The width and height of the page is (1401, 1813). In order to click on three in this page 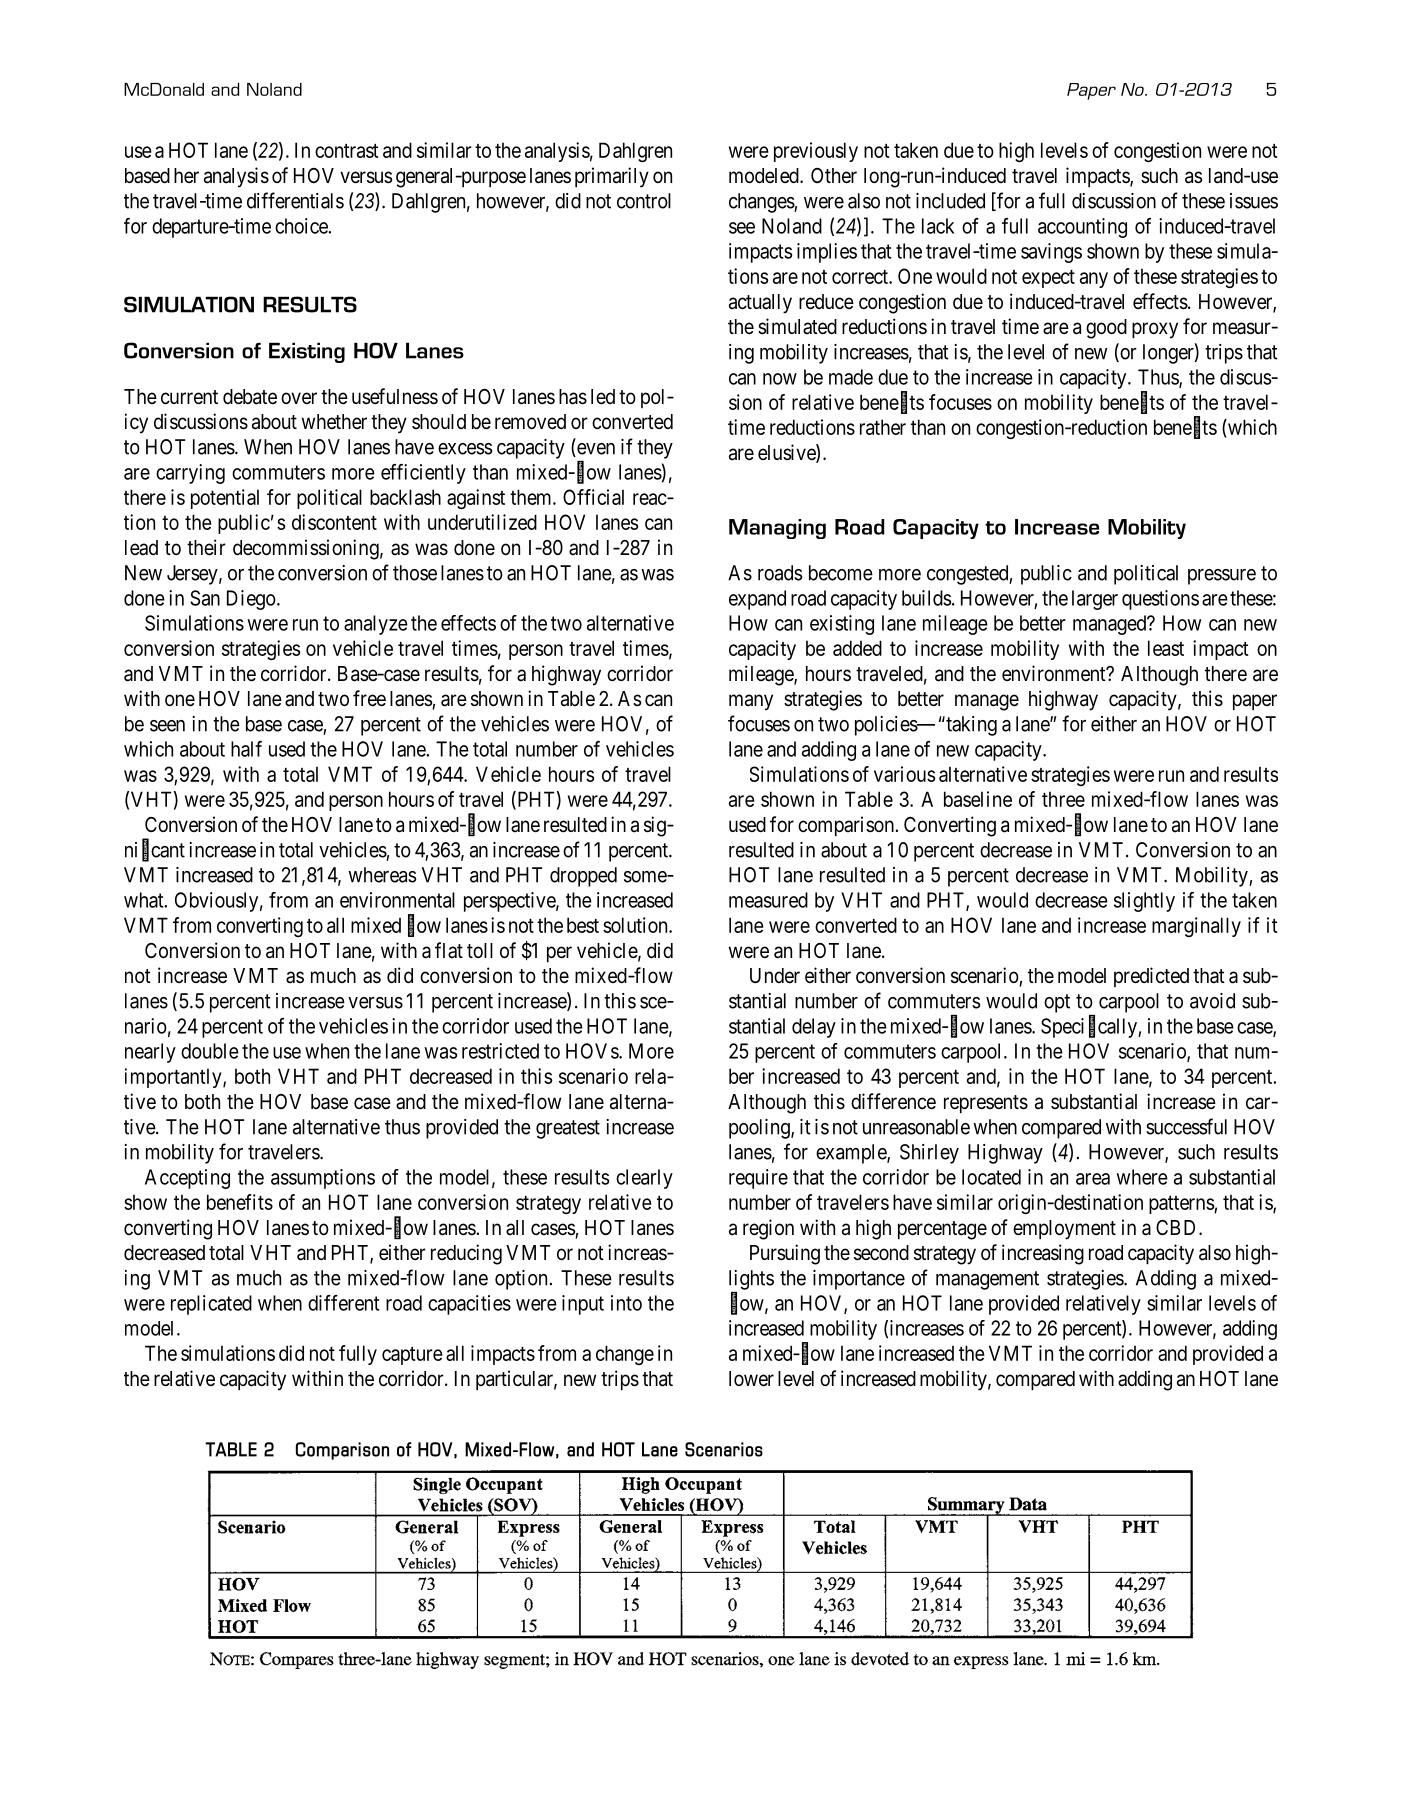, I will do `click(1063, 799)`.
